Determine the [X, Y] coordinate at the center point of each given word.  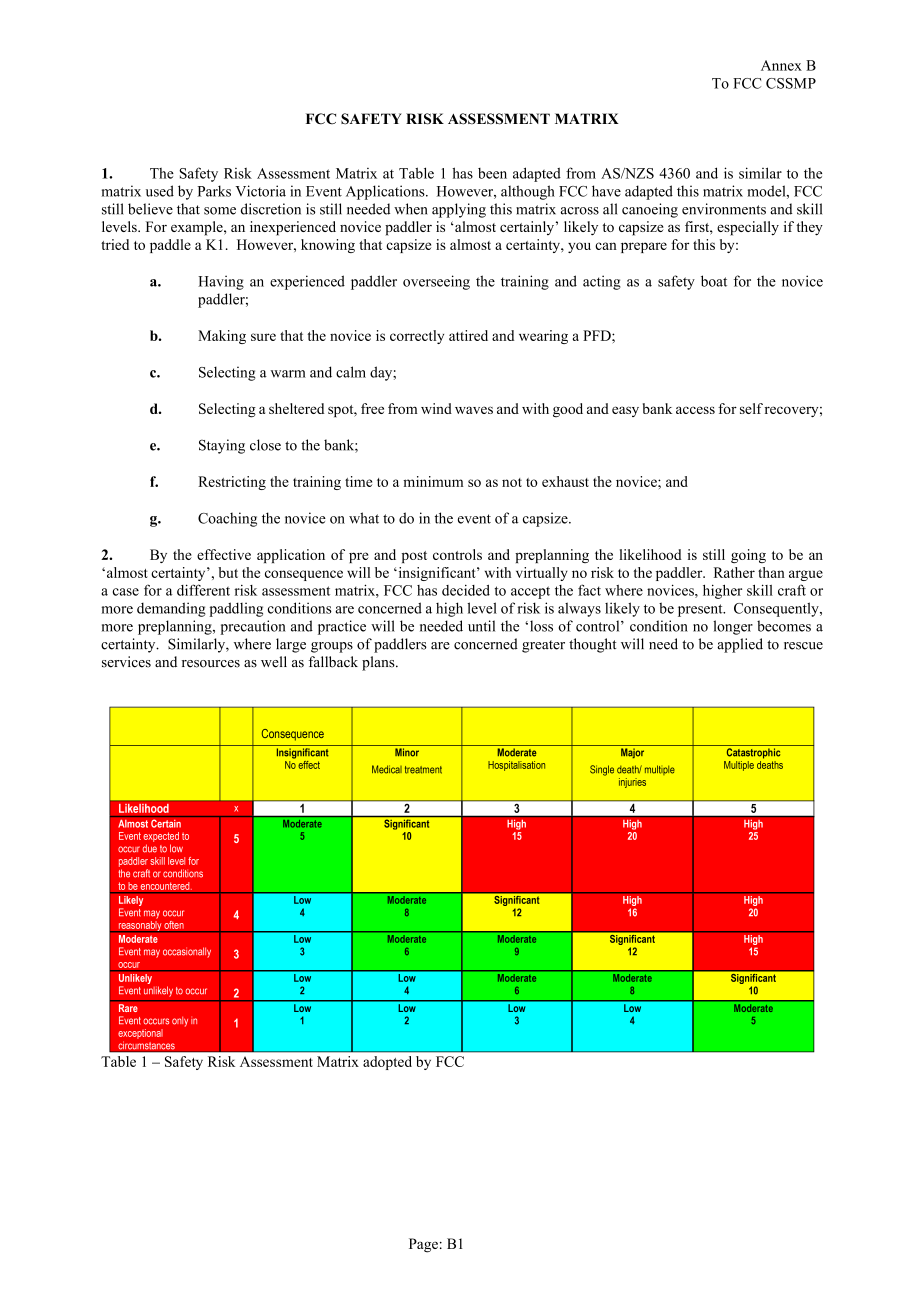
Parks [214, 191]
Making [222, 337]
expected [161, 837]
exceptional [140, 1034]
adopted [387, 1063]
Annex [781, 65]
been [492, 173]
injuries [632, 783]
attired [468, 335]
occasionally [187, 952]
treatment [423, 770]
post [414, 557]
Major [632, 753]
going [748, 556]
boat [714, 281]
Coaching [227, 519]
